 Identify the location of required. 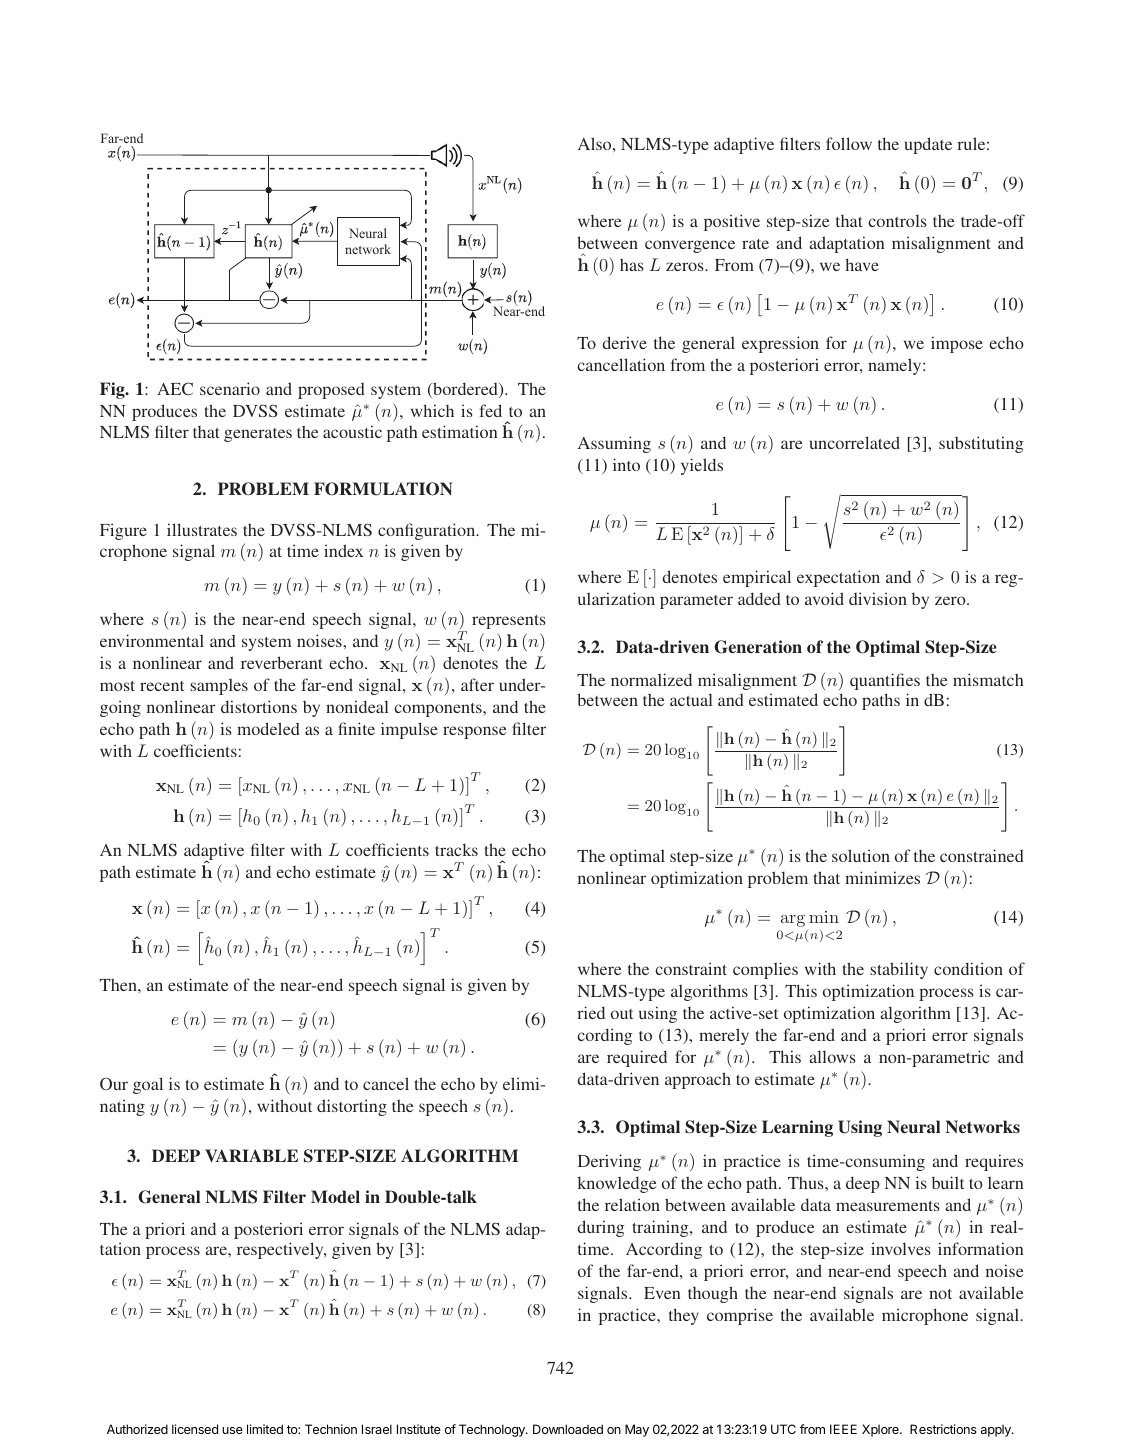
(637, 1058).
